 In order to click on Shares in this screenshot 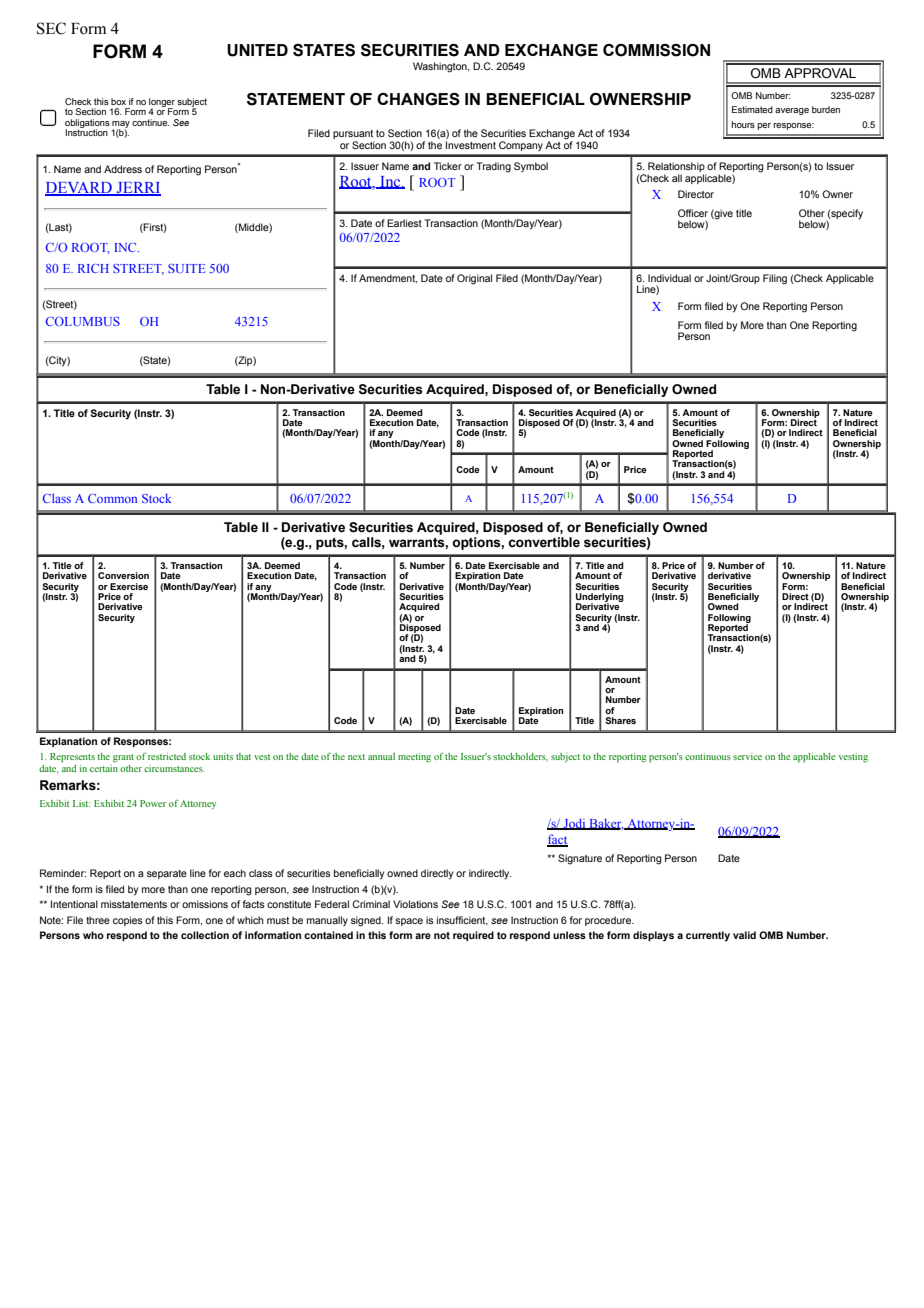, I will do `click(620, 720)`.
